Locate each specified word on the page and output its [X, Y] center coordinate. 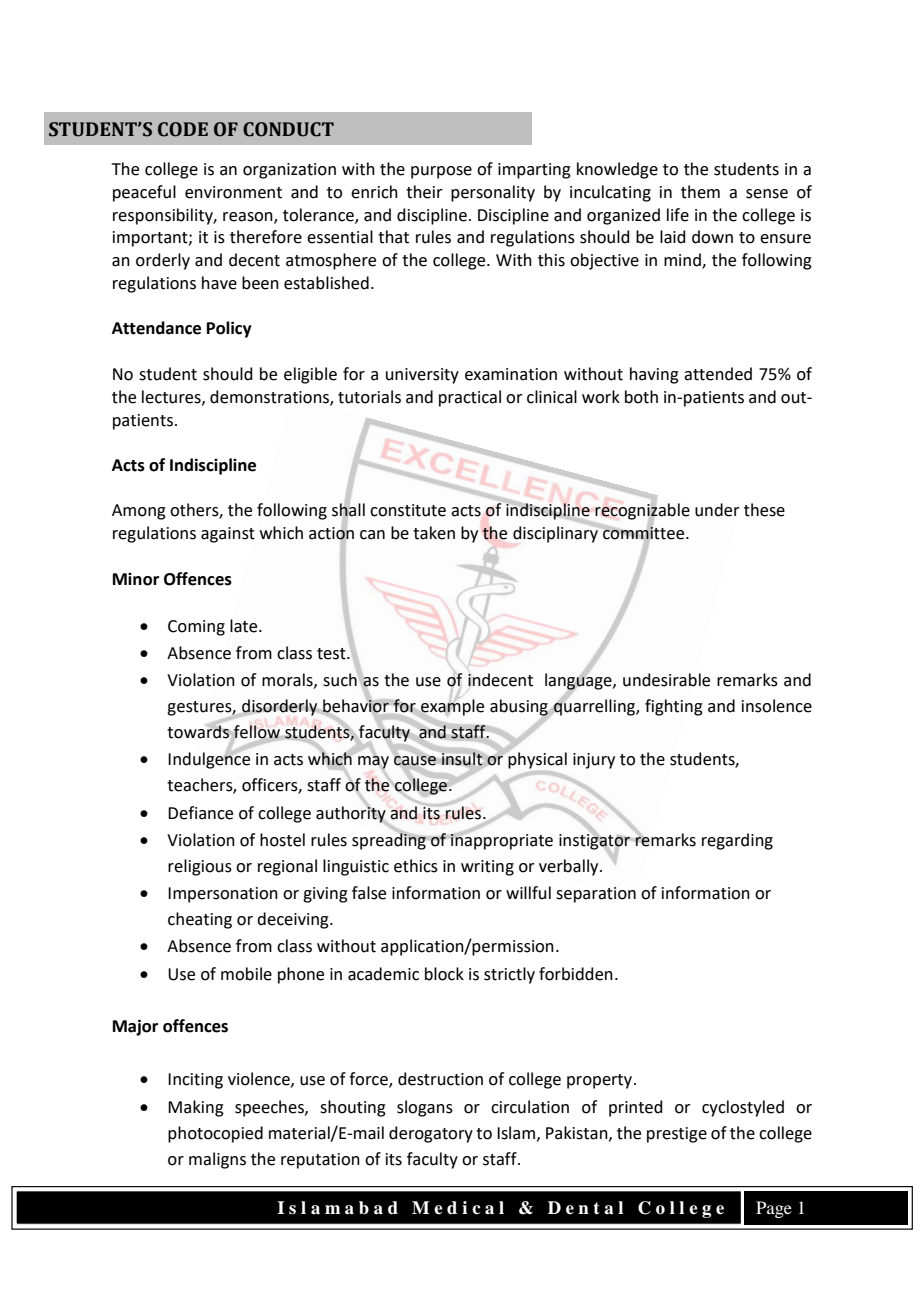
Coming [196, 628]
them [700, 192]
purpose [441, 172]
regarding [737, 841]
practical [470, 398]
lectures [172, 397]
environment [233, 192]
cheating [200, 920]
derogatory [431, 1134]
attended [718, 374]
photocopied [215, 1134]
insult [462, 759]
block [444, 974]
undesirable [666, 680]
